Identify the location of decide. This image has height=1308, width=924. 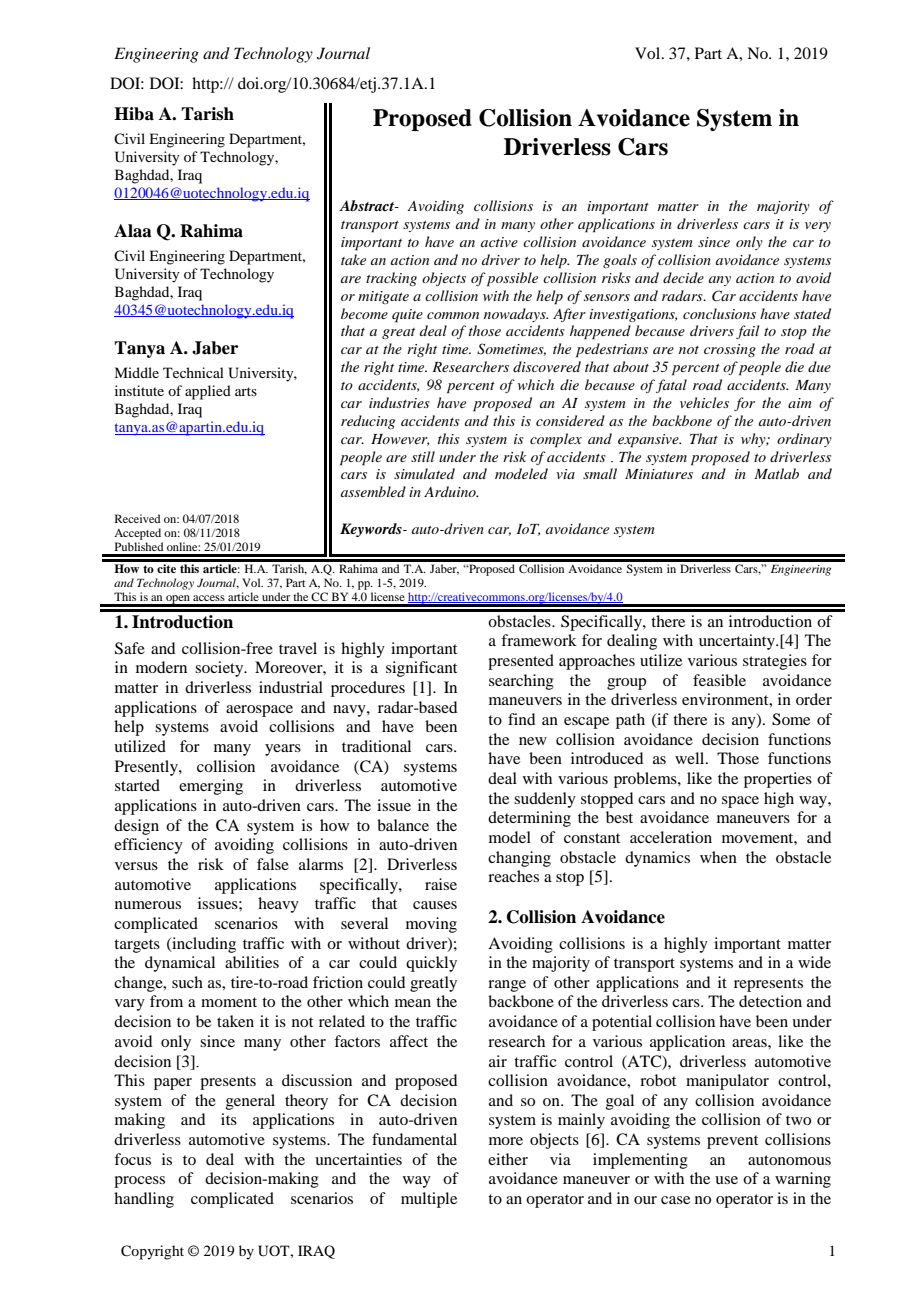
(683, 277).
